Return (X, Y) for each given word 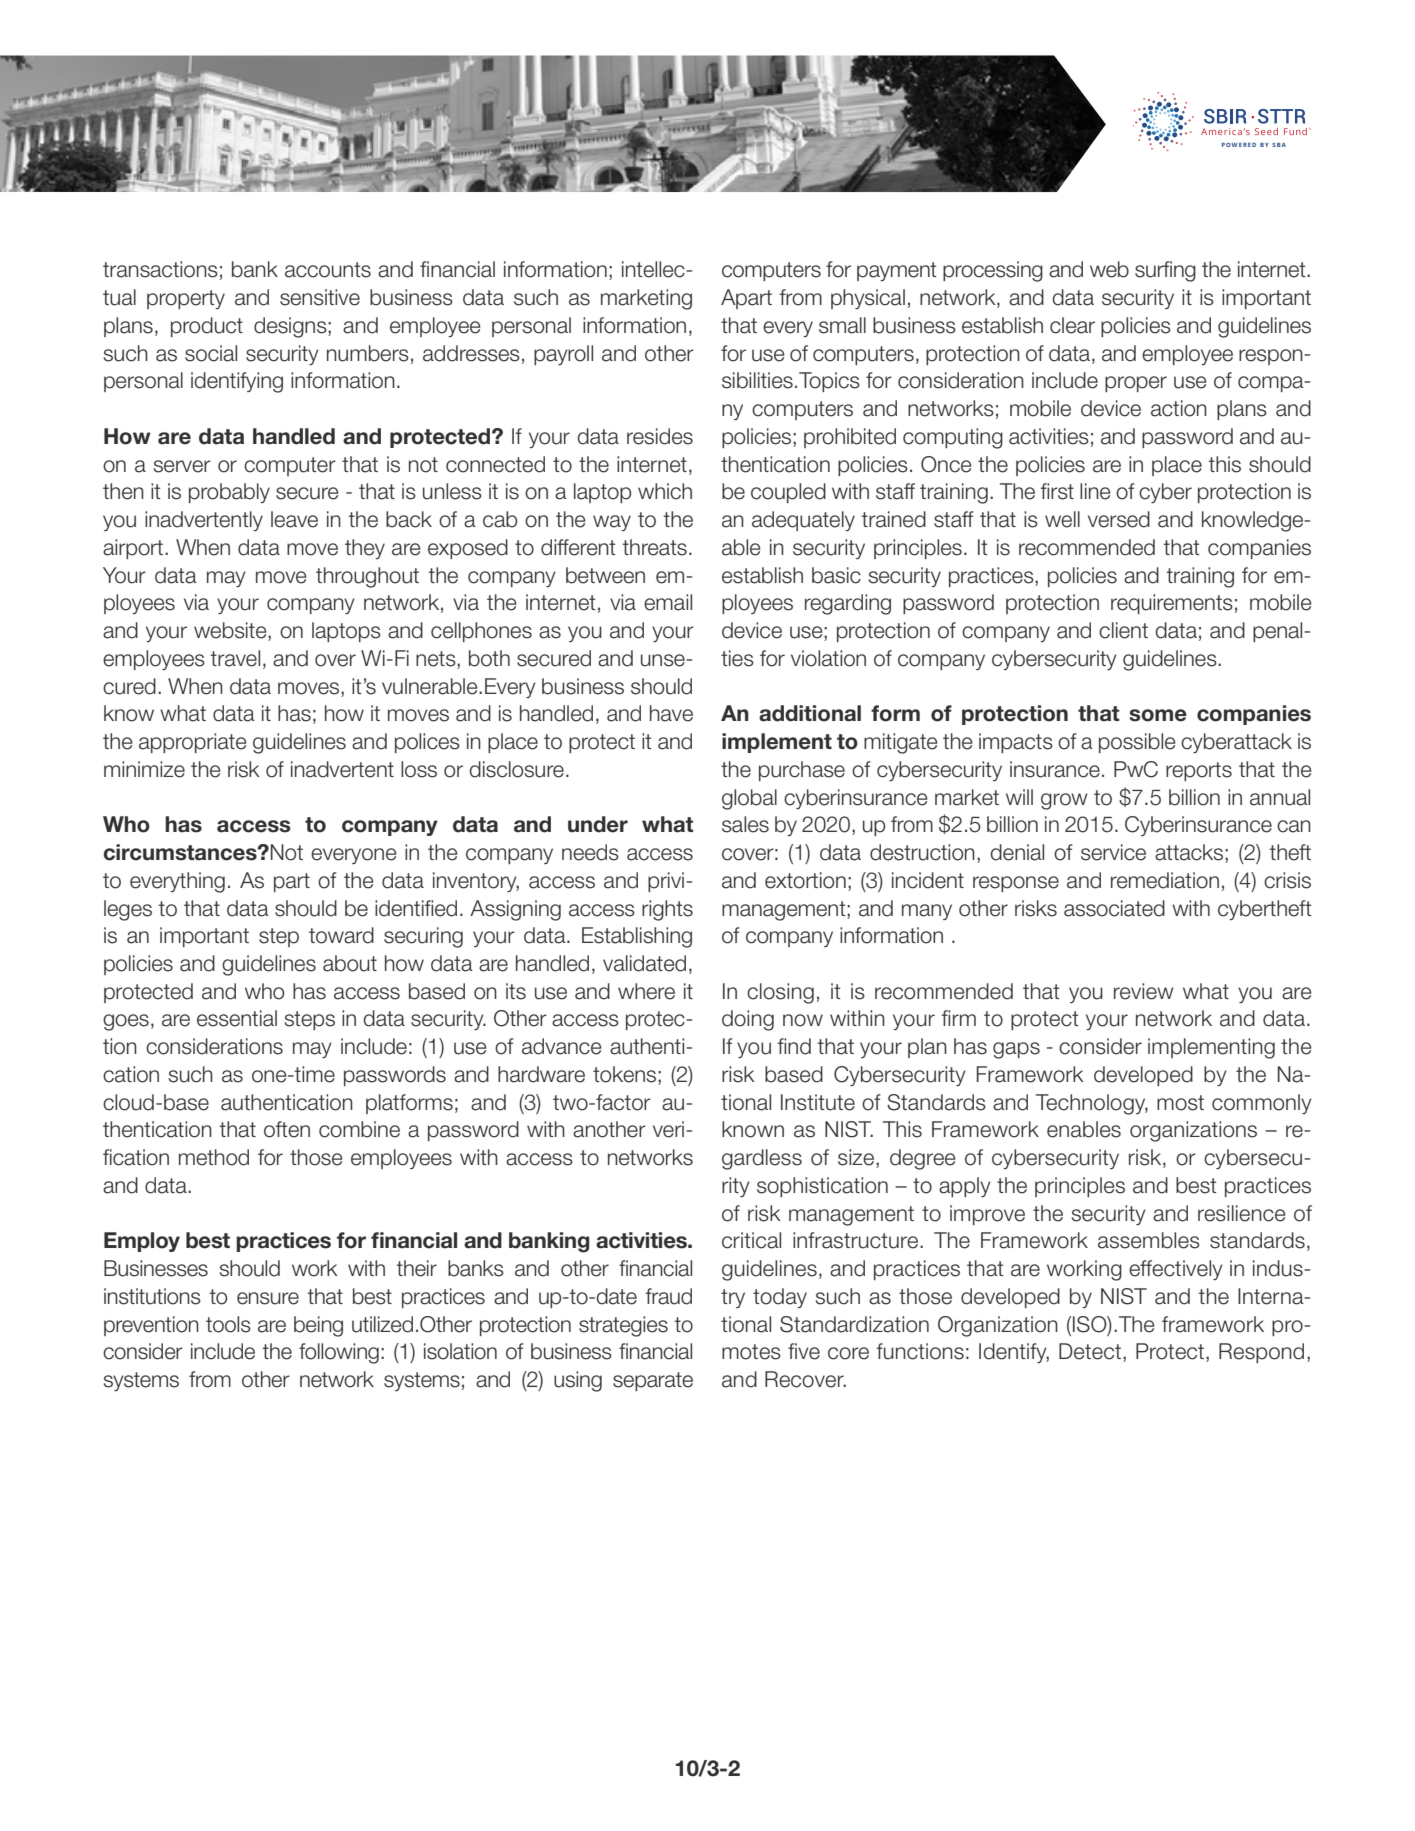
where (646, 991)
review (1144, 991)
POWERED (1239, 145)
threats (655, 547)
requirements (1172, 604)
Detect (1090, 1351)
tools (228, 1324)
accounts (328, 270)
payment (897, 271)
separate (653, 1381)
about (350, 963)
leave (294, 519)
